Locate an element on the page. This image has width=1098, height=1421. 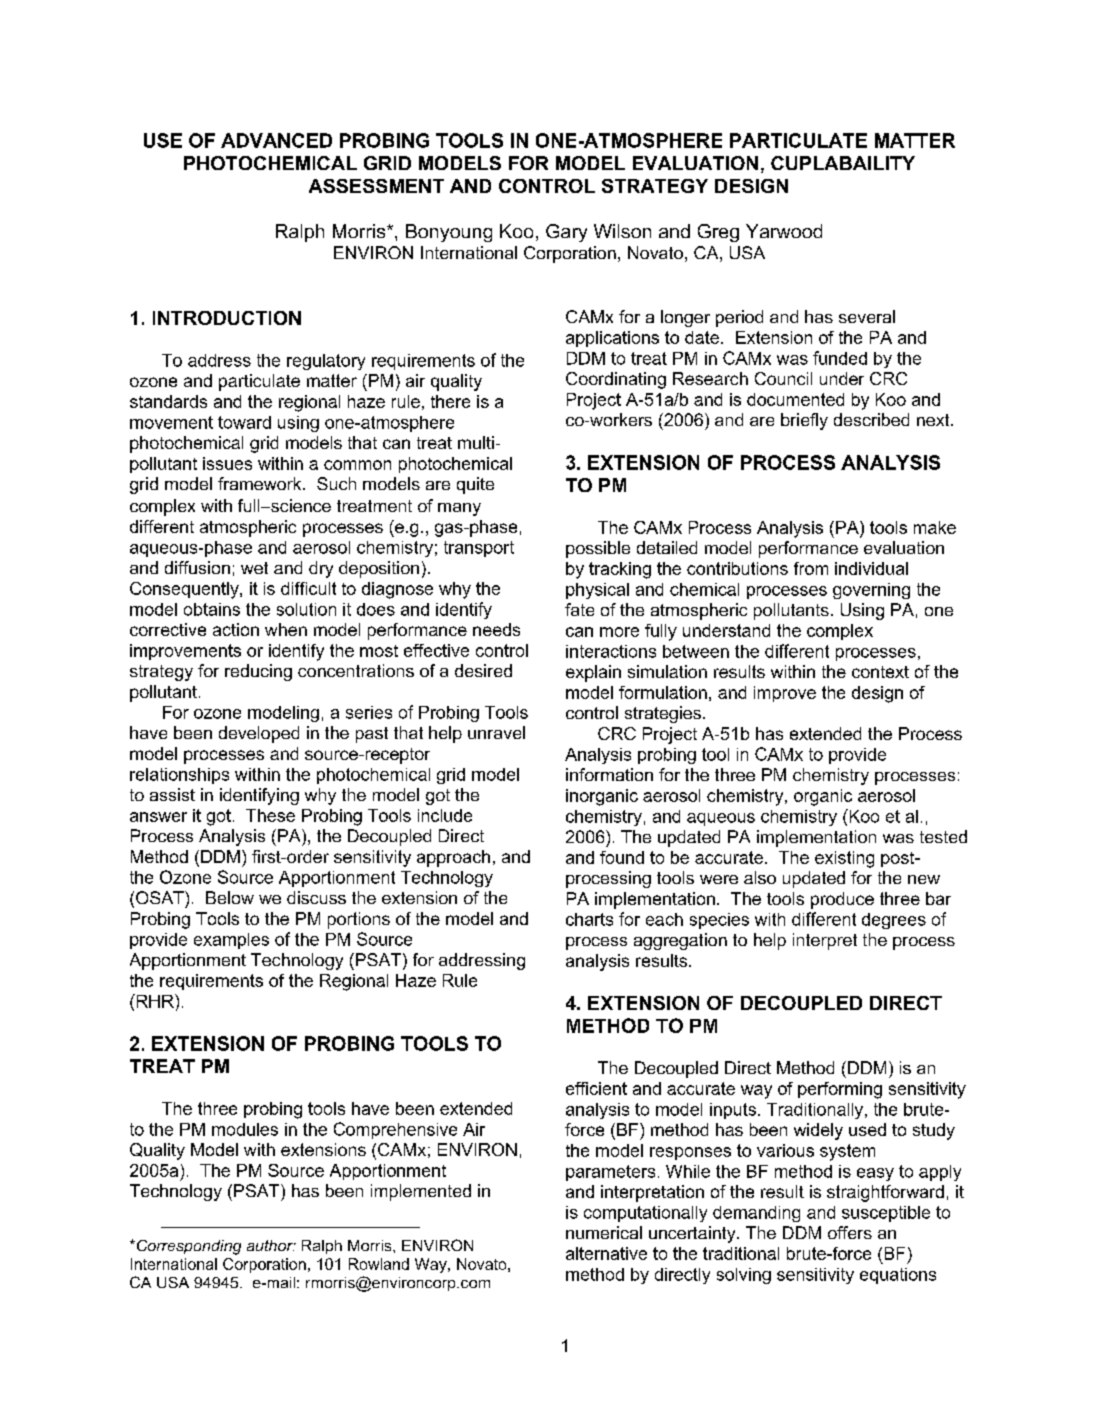
quite is located at coordinates (475, 485).
